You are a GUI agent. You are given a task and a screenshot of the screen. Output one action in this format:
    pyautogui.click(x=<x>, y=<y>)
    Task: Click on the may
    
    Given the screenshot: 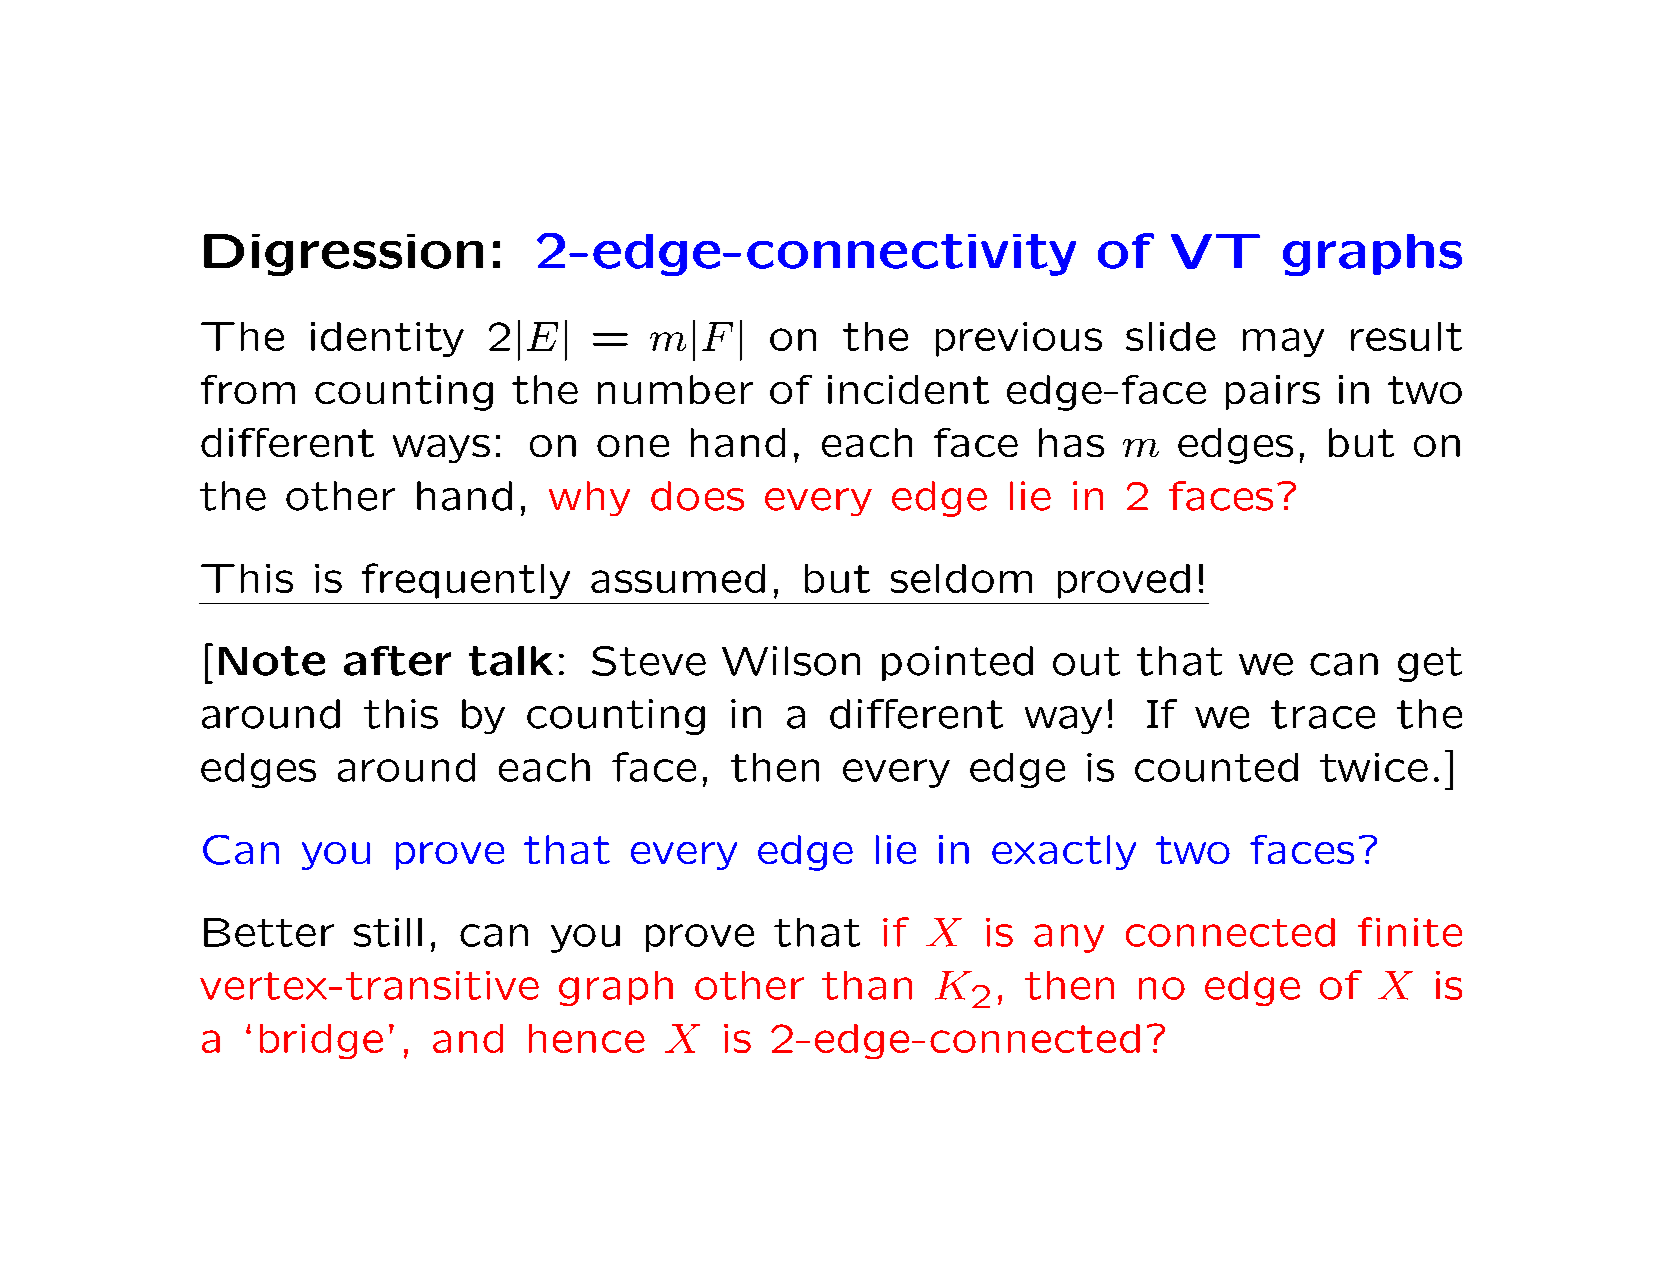 What is the action you would take?
    pyautogui.click(x=1283, y=342)
